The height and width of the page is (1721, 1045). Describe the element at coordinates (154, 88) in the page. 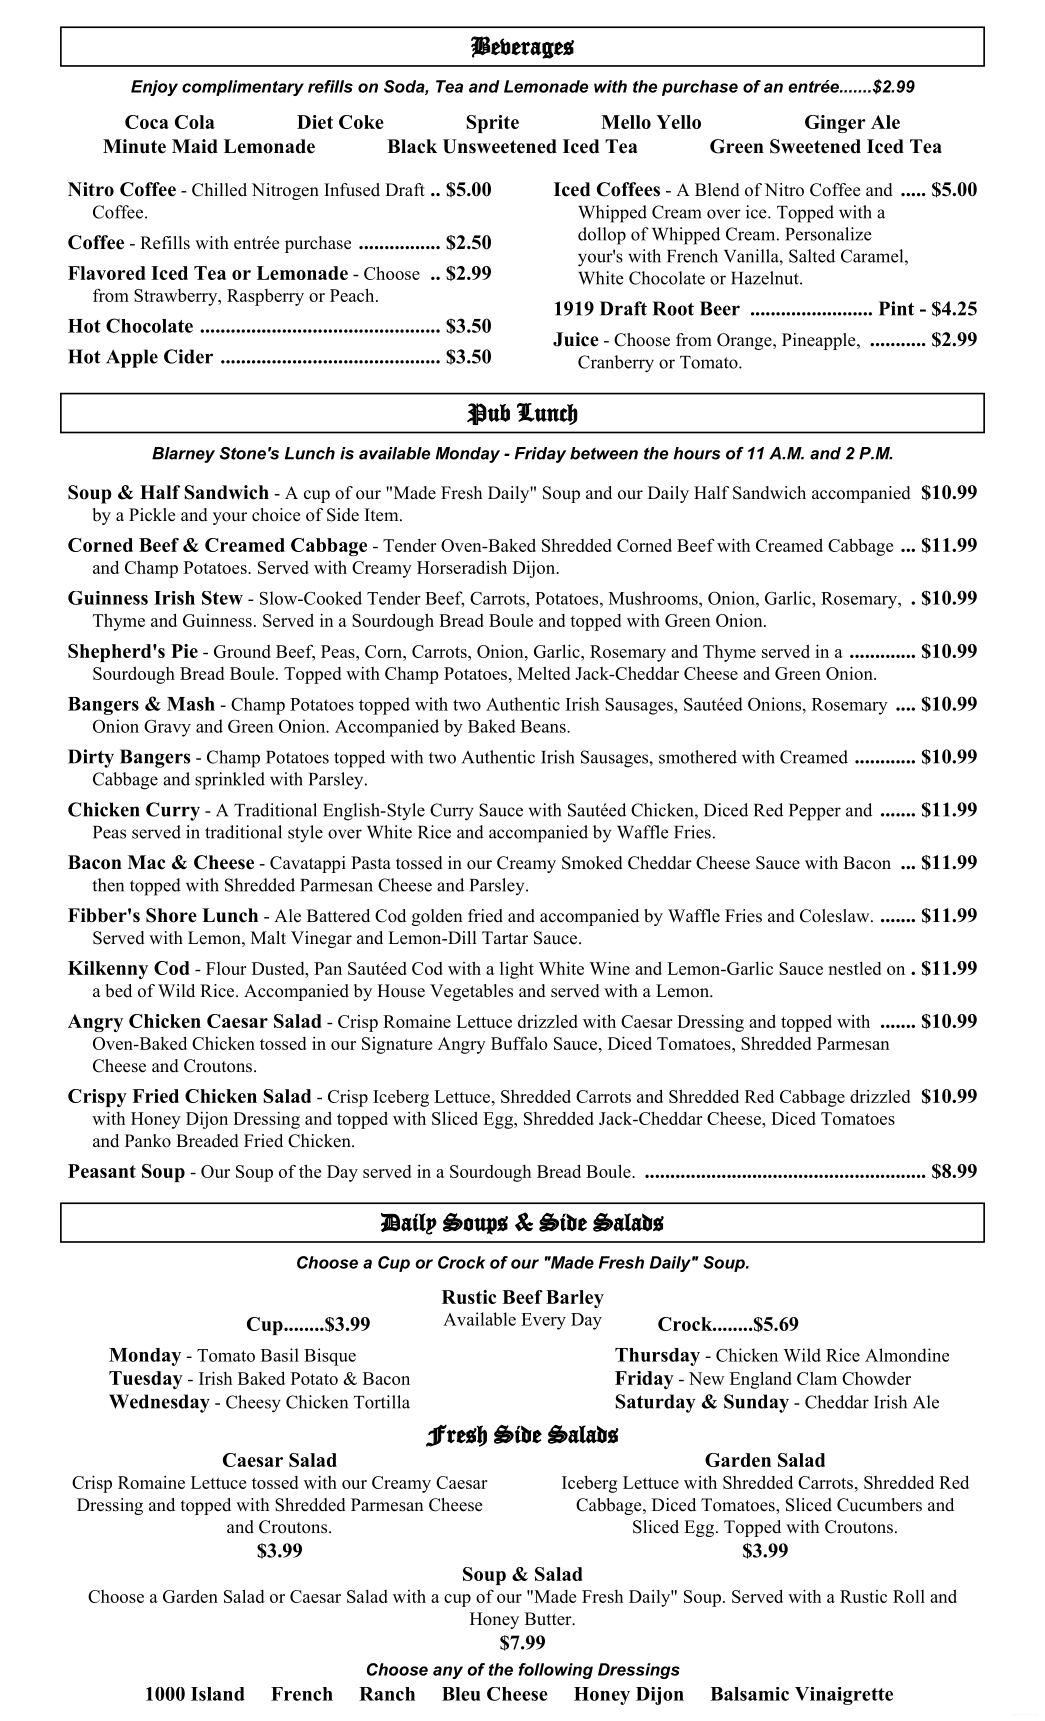

I see `Enjoy` at that location.
